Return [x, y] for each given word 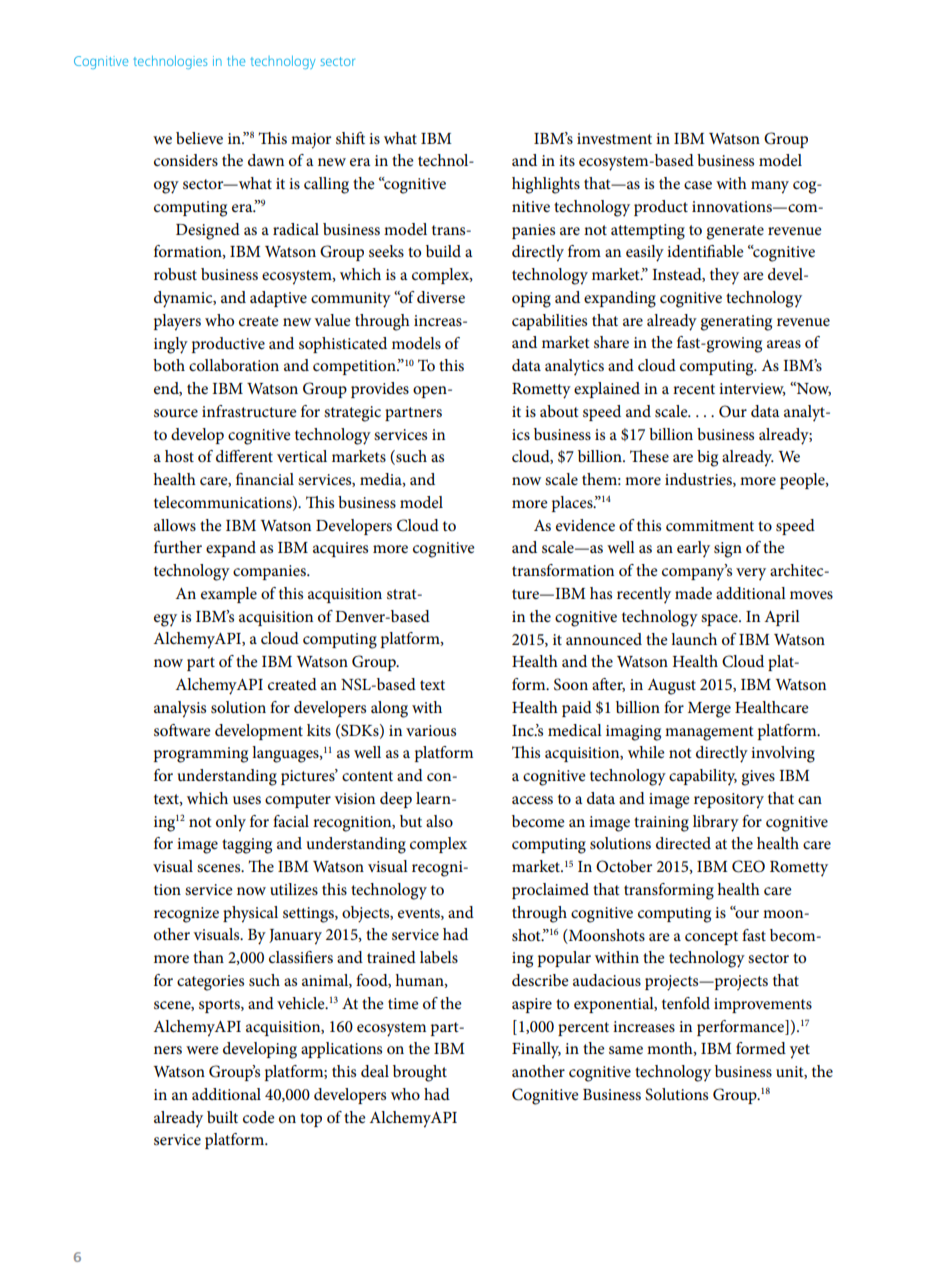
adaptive [278, 299]
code [259, 1117]
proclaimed [550, 891]
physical [250, 914]
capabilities [549, 322]
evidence [585, 525]
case [698, 185]
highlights [546, 185]
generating [736, 323]
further [178, 547]
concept [711, 938]
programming [201, 755]
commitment [710, 525]
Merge [709, 710]
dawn [266, 160]
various [431, 730]
